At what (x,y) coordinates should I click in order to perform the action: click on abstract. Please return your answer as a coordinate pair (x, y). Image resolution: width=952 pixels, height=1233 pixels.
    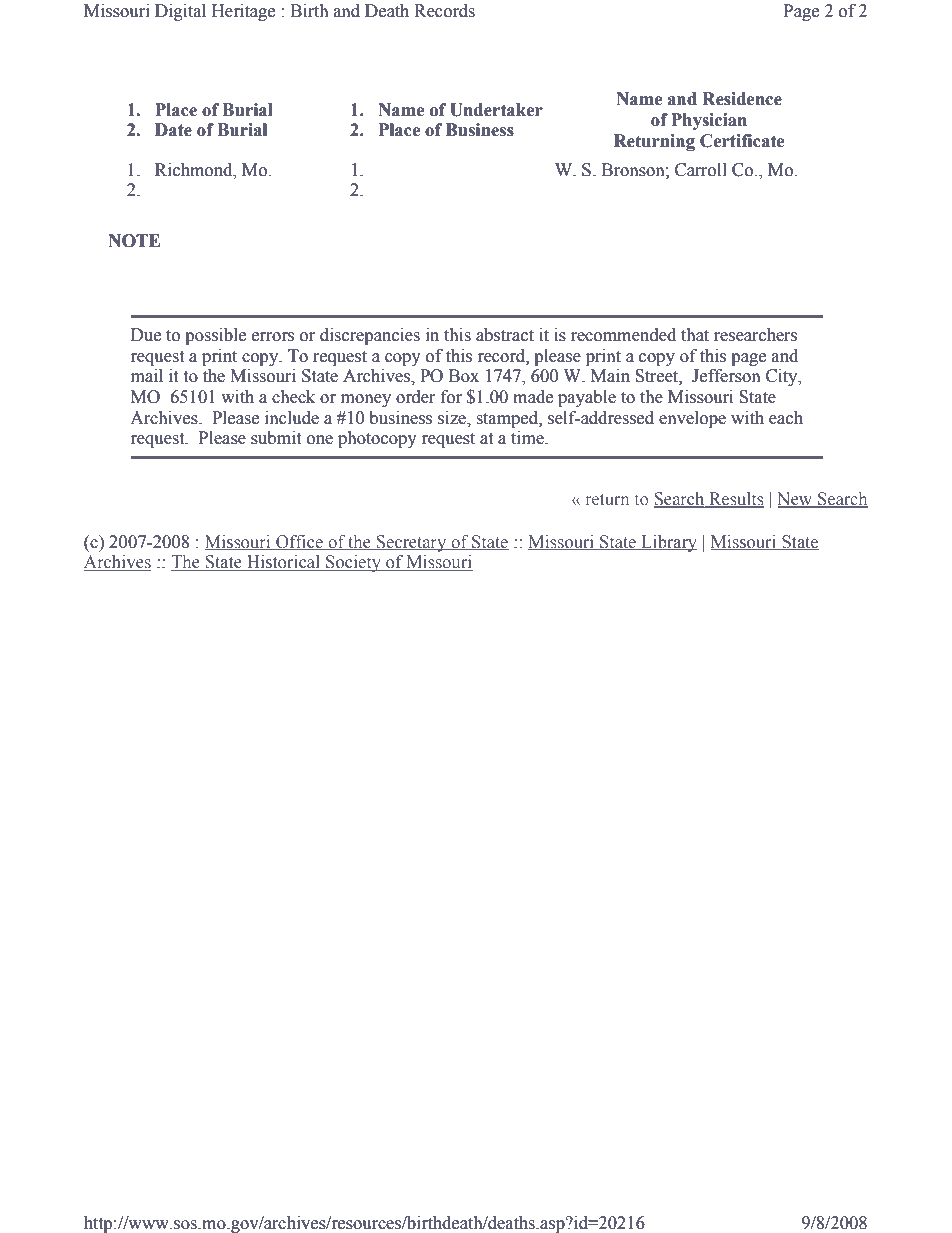
    Looking at the image, I should click on (505, 335).
